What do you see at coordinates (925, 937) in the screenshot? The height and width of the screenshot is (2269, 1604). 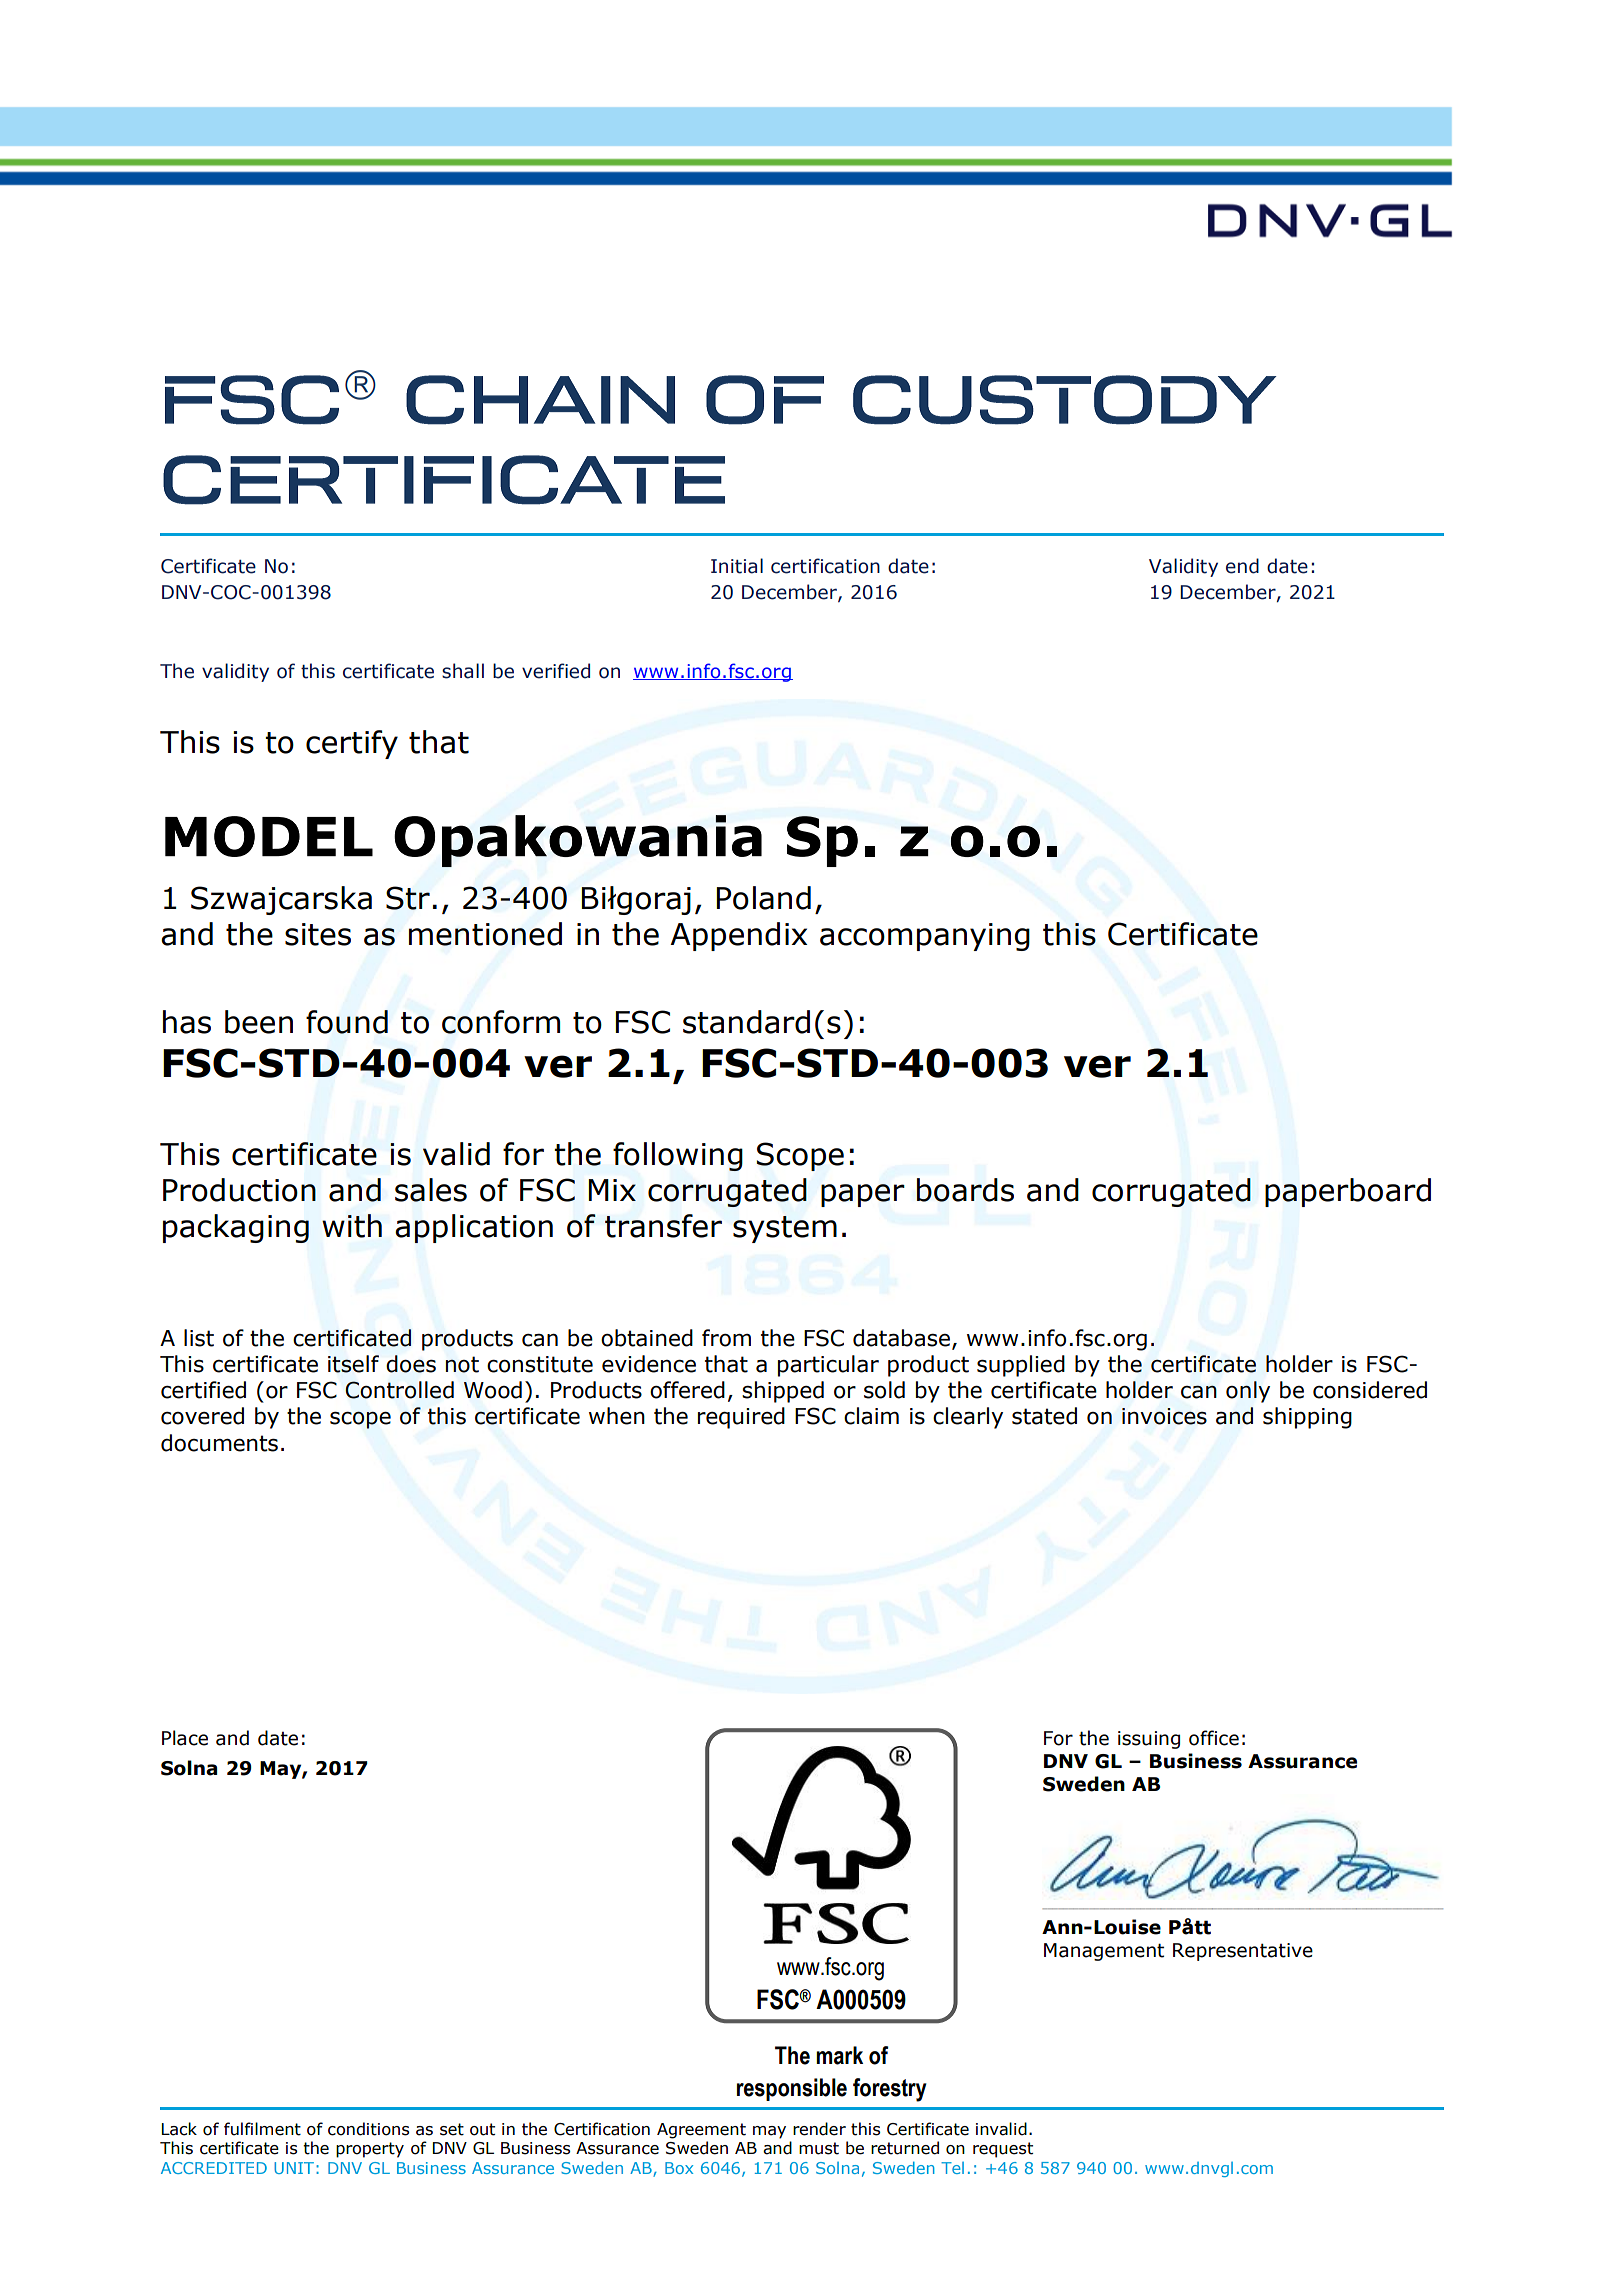 I see `accompanying` at bounding box center [925, 937].
